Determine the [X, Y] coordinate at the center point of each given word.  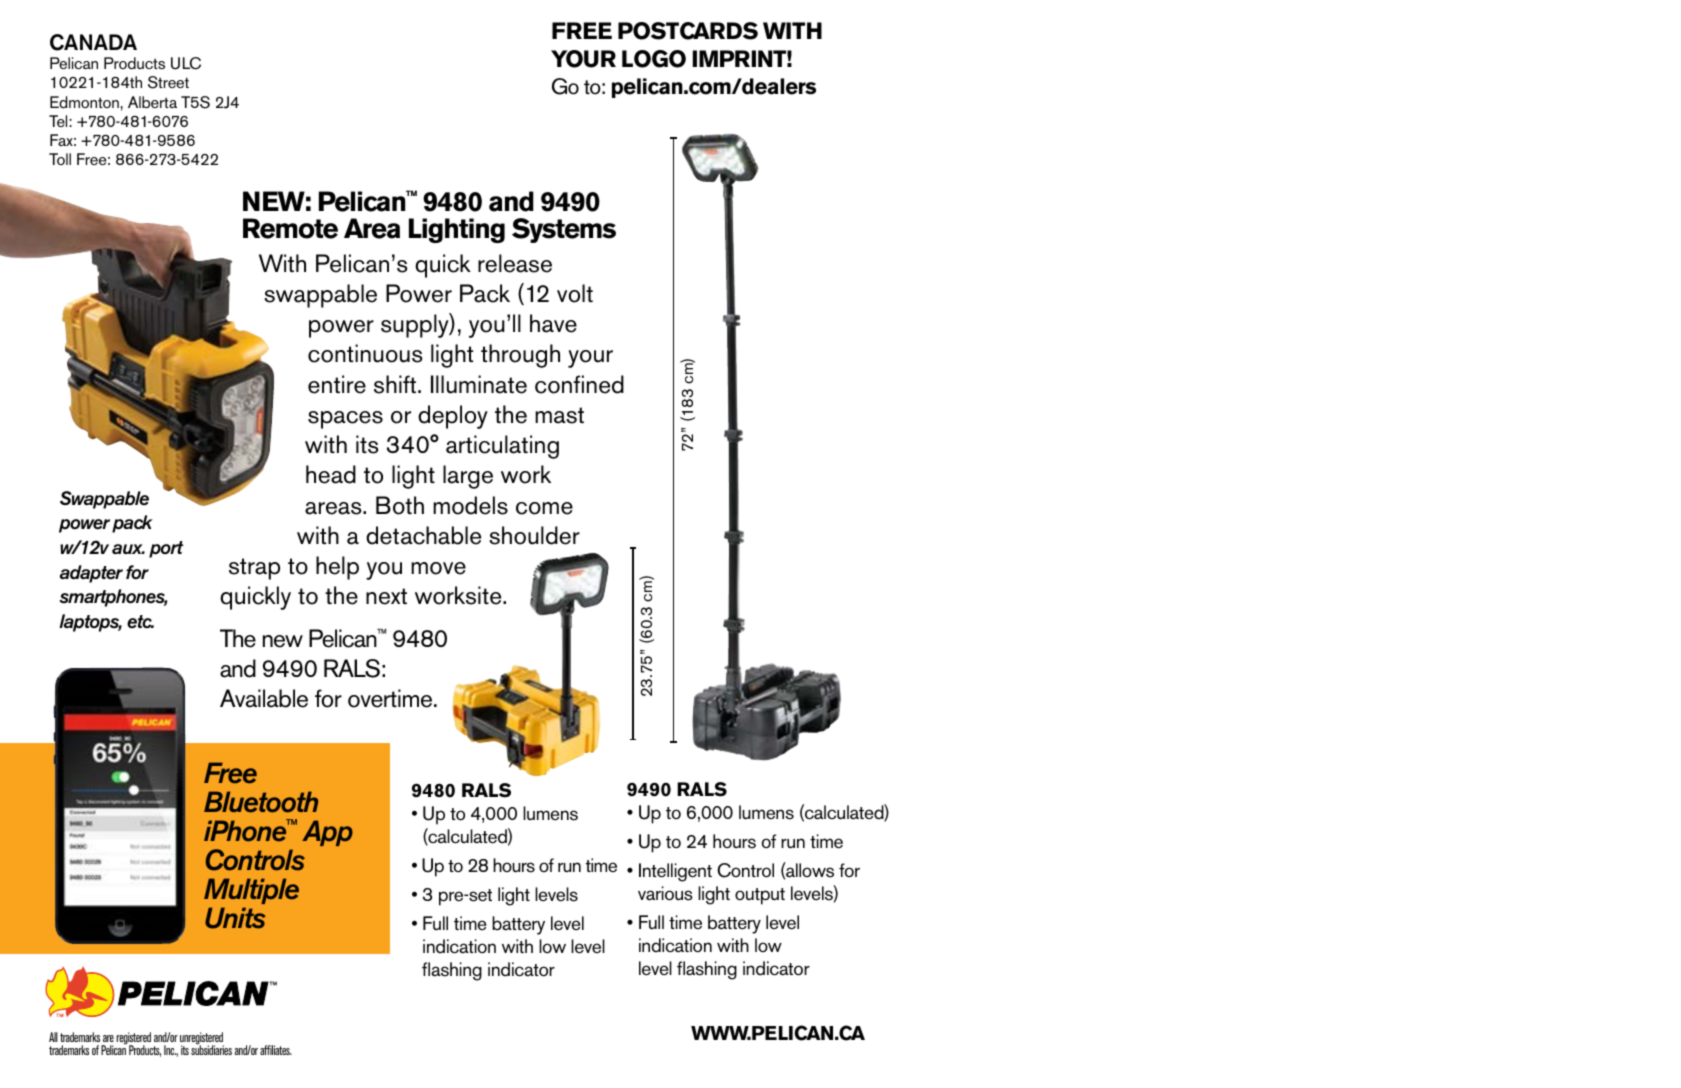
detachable [423, 535]
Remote [290, 228]
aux [128, 549]
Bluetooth [261, 802]
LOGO [654, 59]
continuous [365, 353]
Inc [170, 1051]
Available [264, 698]
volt [575, 293]
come [544, 508]
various [665, 893]
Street [168, 82]
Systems [564, 230]
